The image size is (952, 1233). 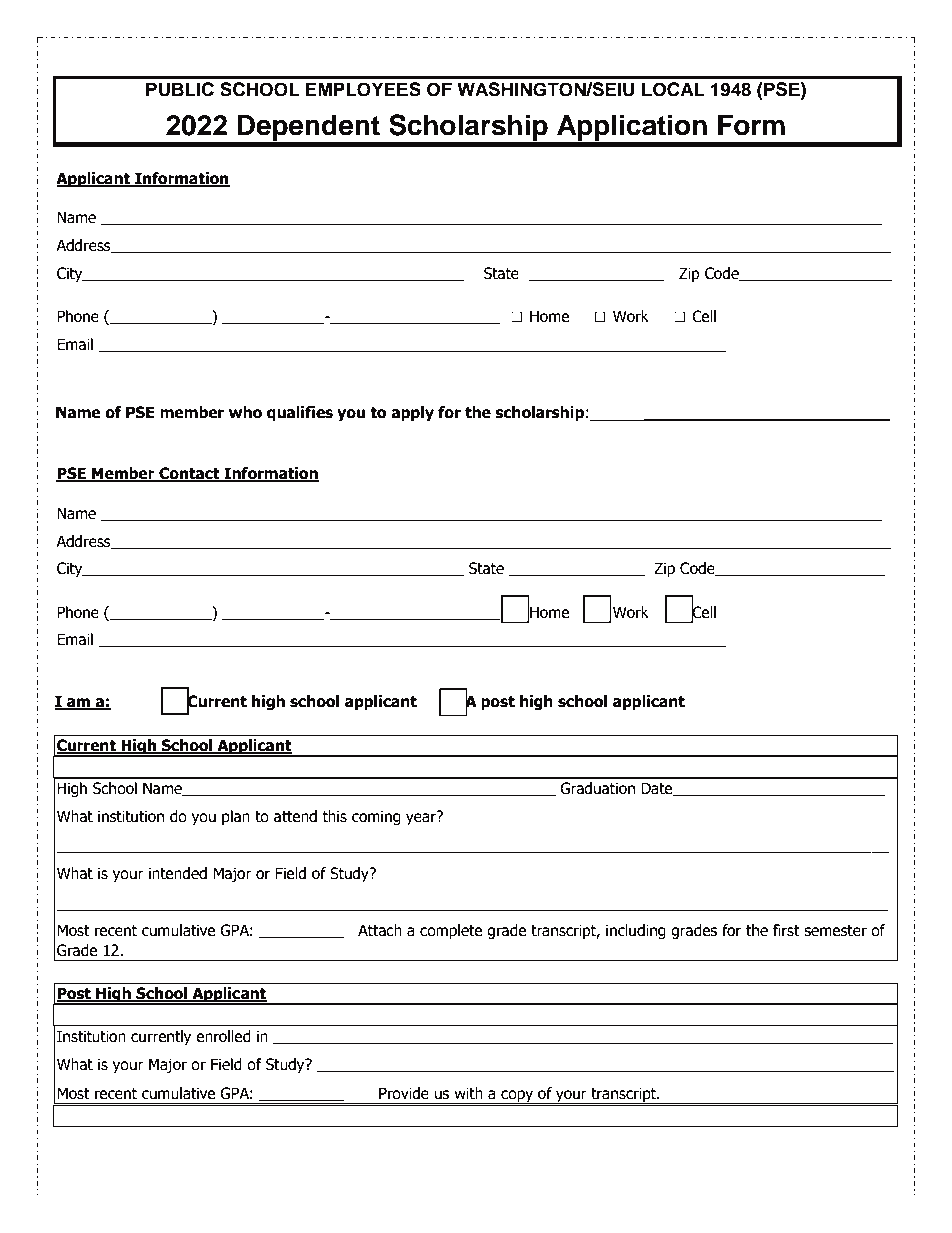 What do you see at coordinates (189, 474) in the screenshot?
I see `Contact` at bounding box center [189, 474].
